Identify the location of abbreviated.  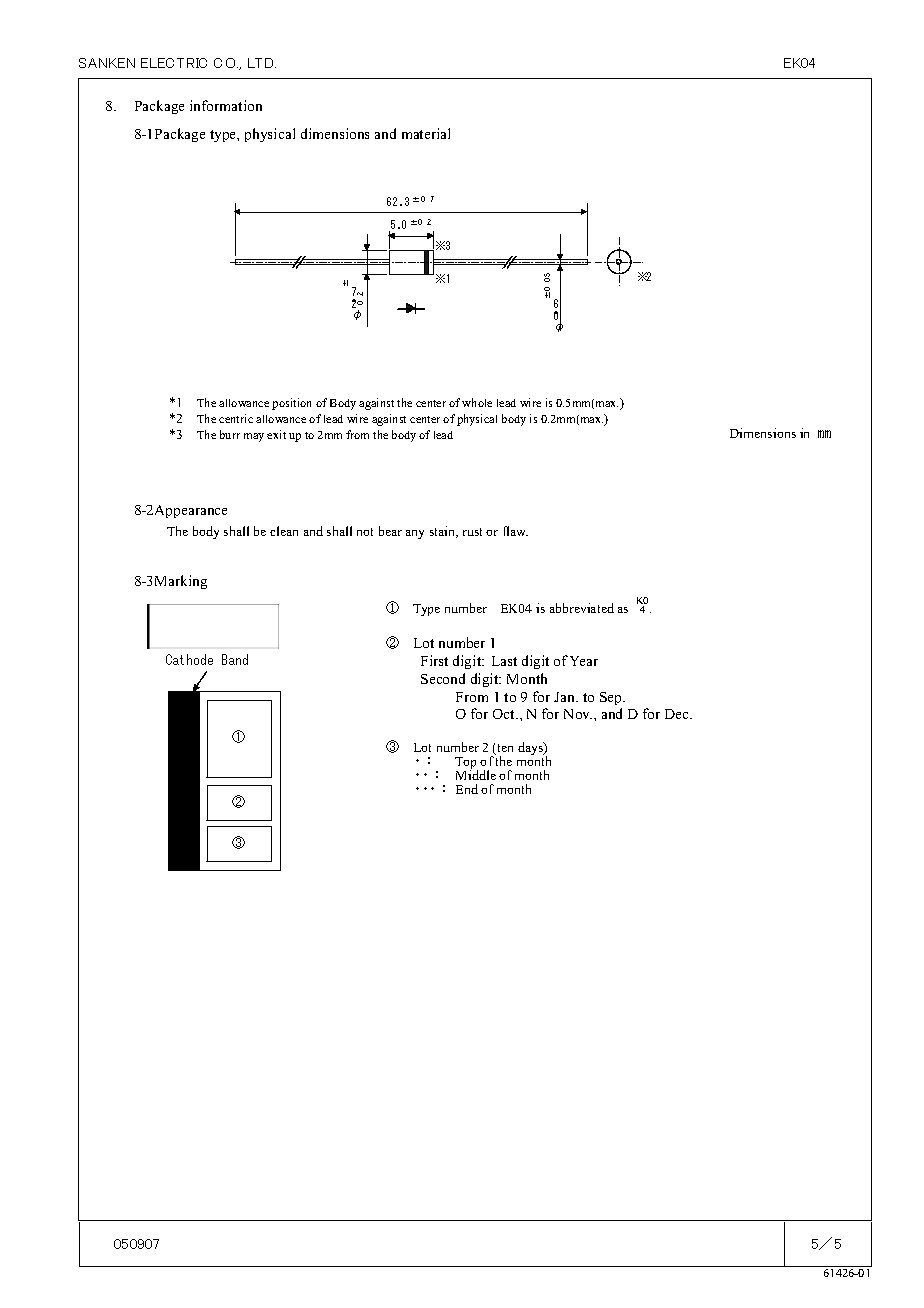
(582, 608).
